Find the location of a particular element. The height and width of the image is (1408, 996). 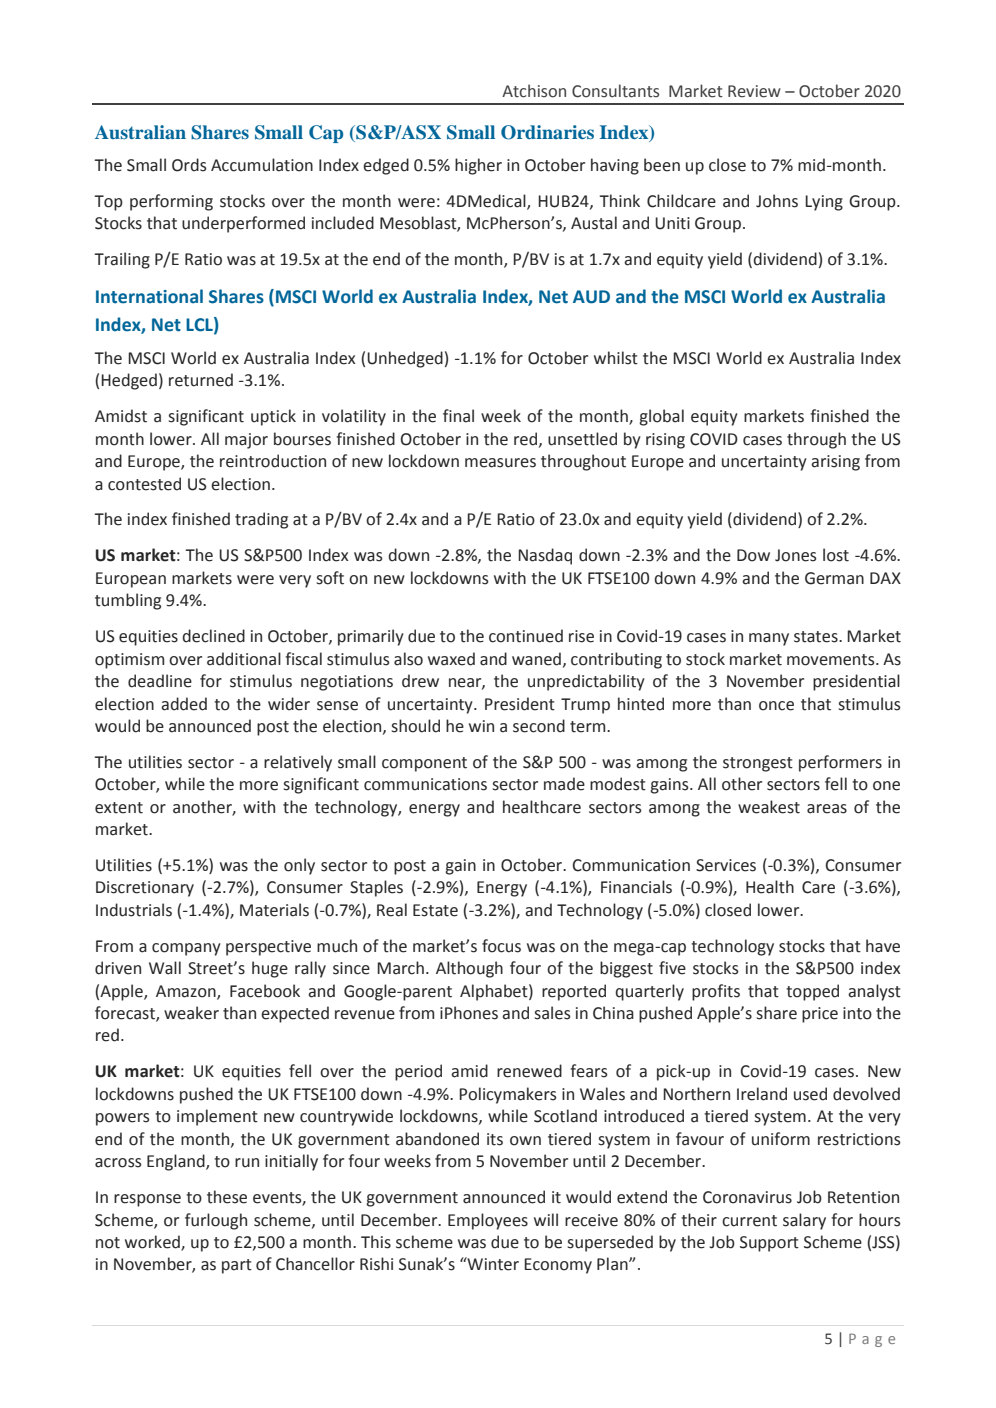

Ords is located at coordinates (189, 165).
